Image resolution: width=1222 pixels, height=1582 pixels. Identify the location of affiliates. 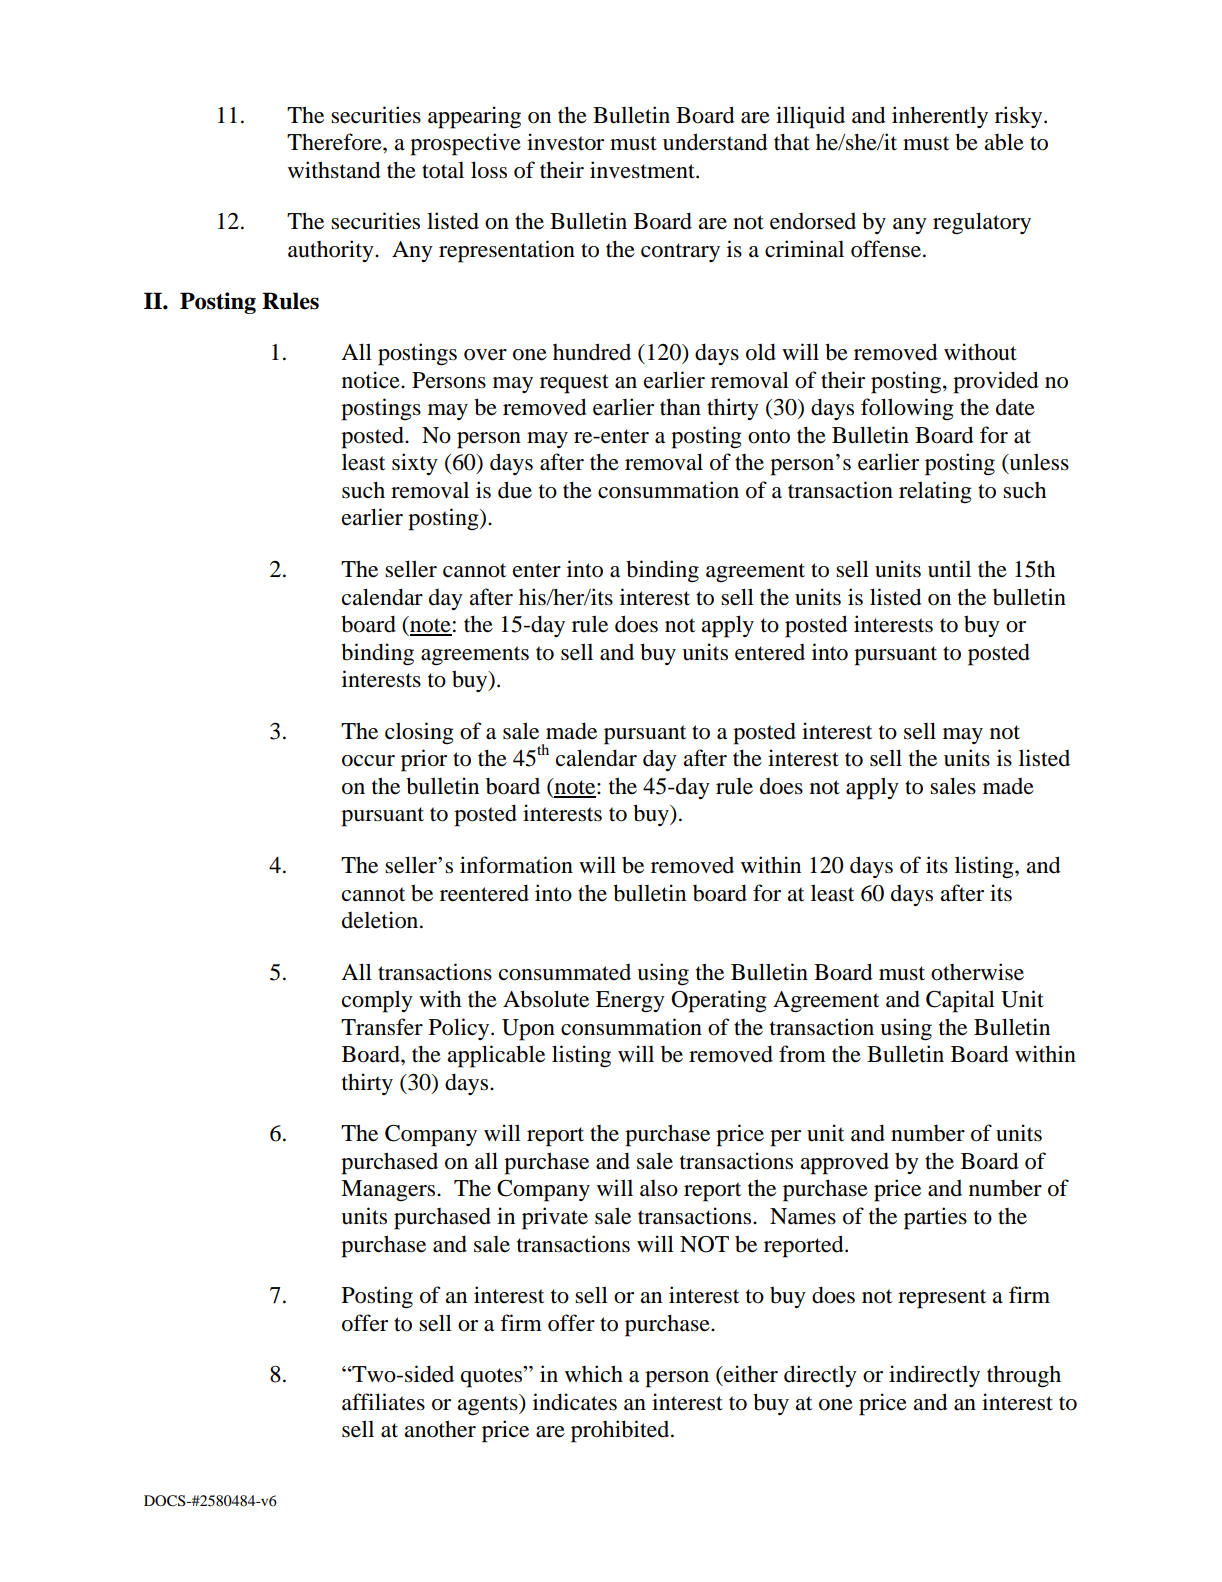
(383, 1402).
